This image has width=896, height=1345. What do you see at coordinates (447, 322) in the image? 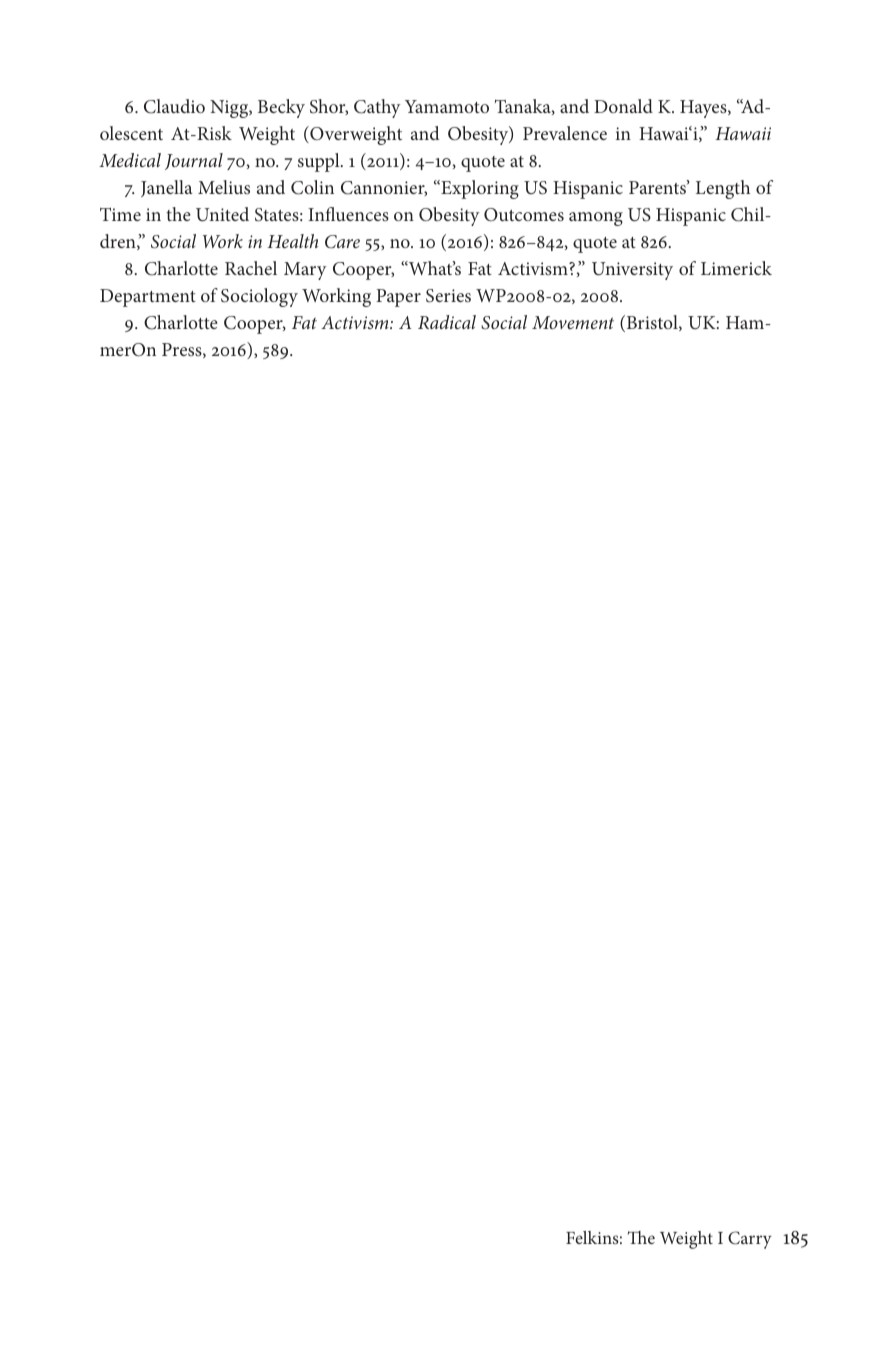
I see `Radical` at bounding box center [447, 322].
